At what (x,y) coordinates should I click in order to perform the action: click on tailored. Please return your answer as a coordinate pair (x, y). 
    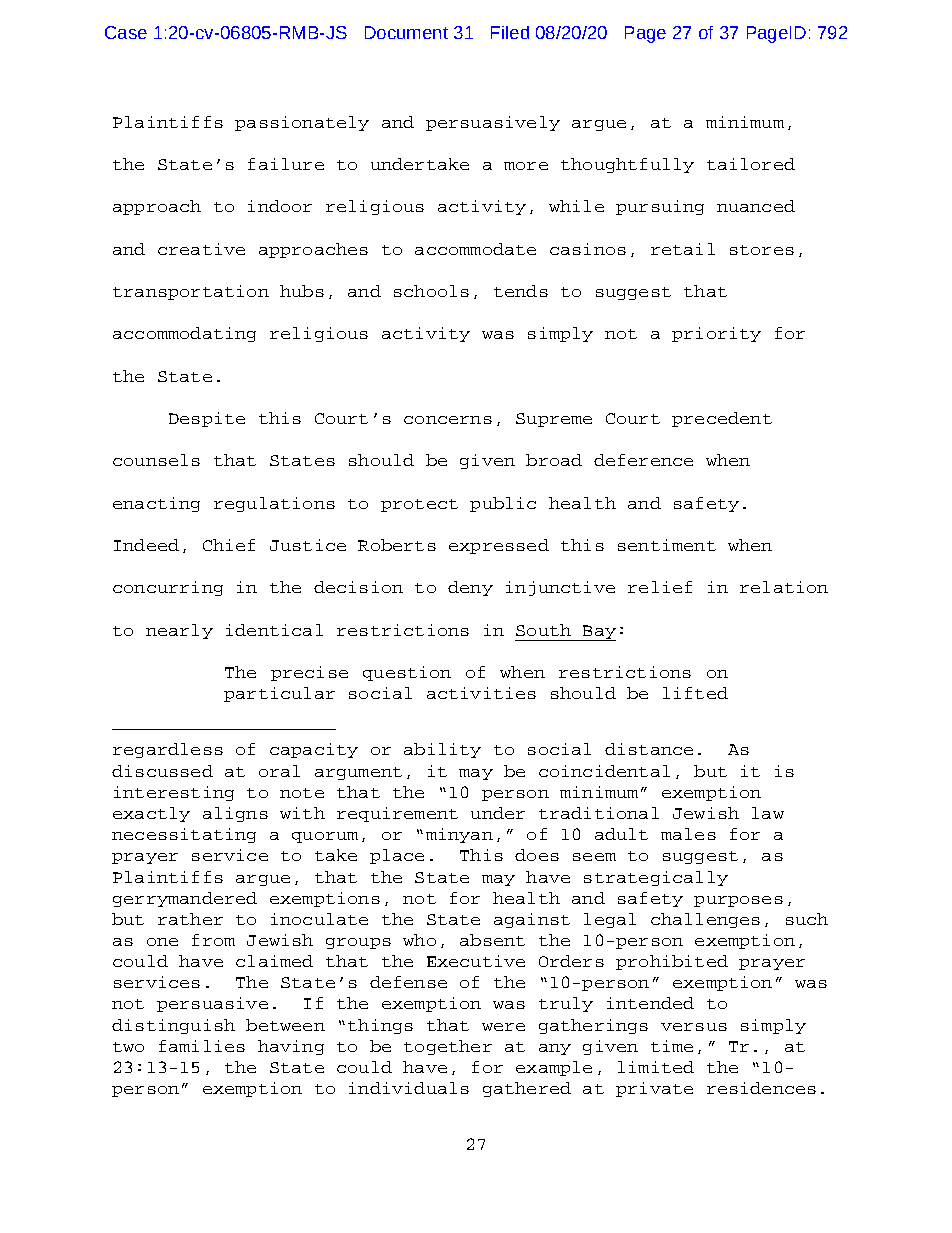
    Looking at the image, I should click on (751, 164).
